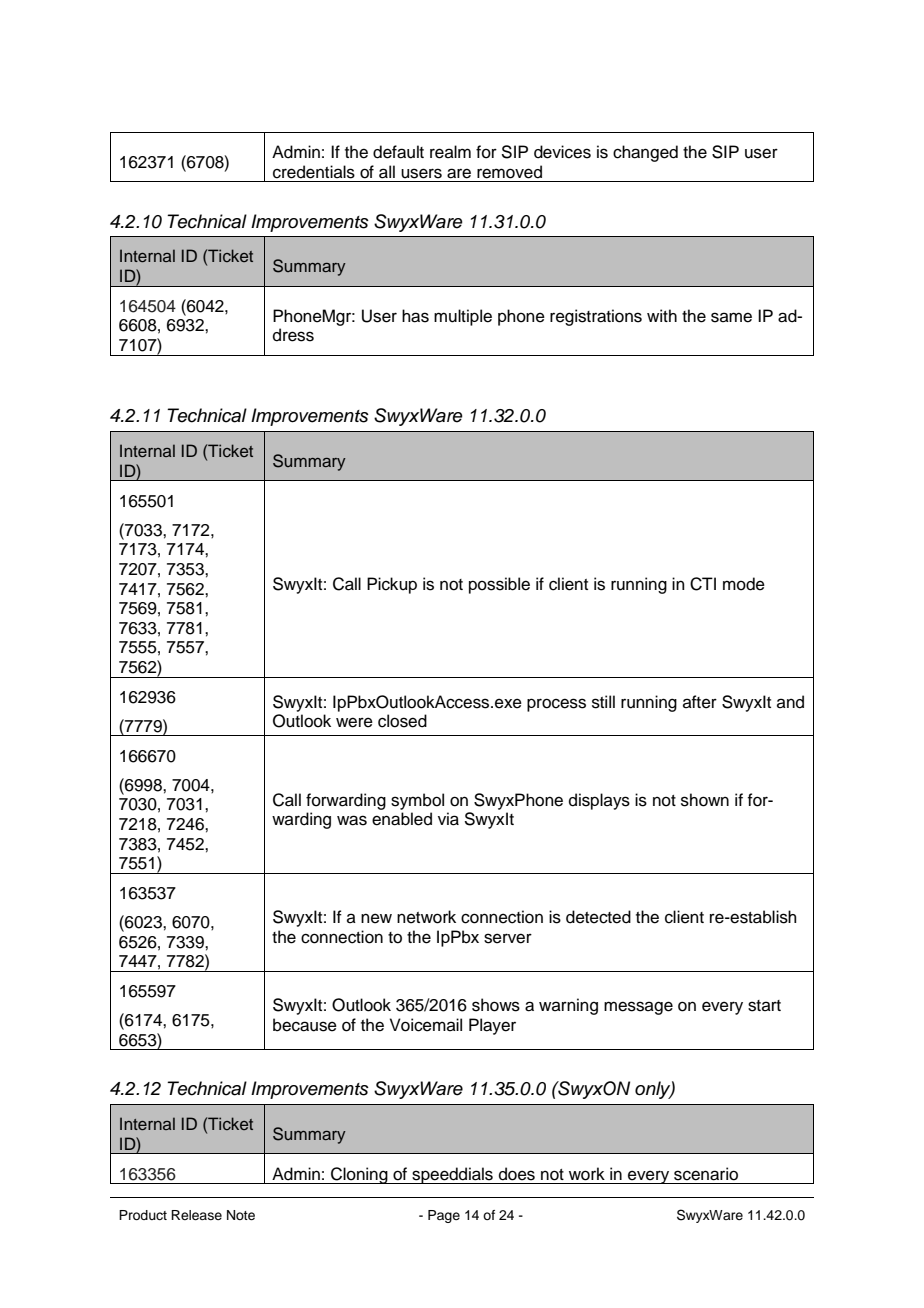 The width and height of the screenshot is (924, 1308). I want to click on mode, so click(744, 584).
